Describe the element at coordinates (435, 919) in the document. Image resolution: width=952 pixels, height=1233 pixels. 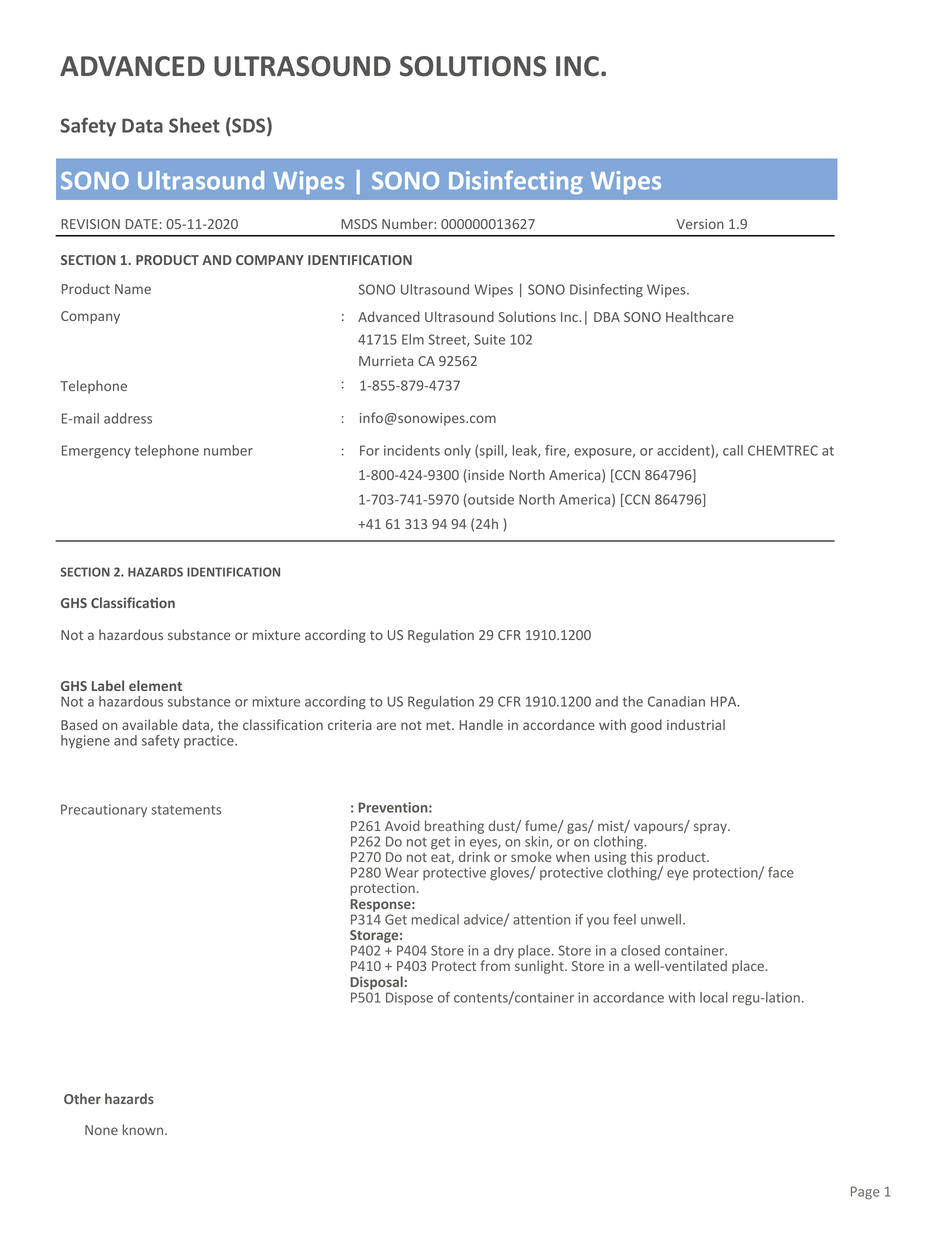
I see `medical` at that location.
